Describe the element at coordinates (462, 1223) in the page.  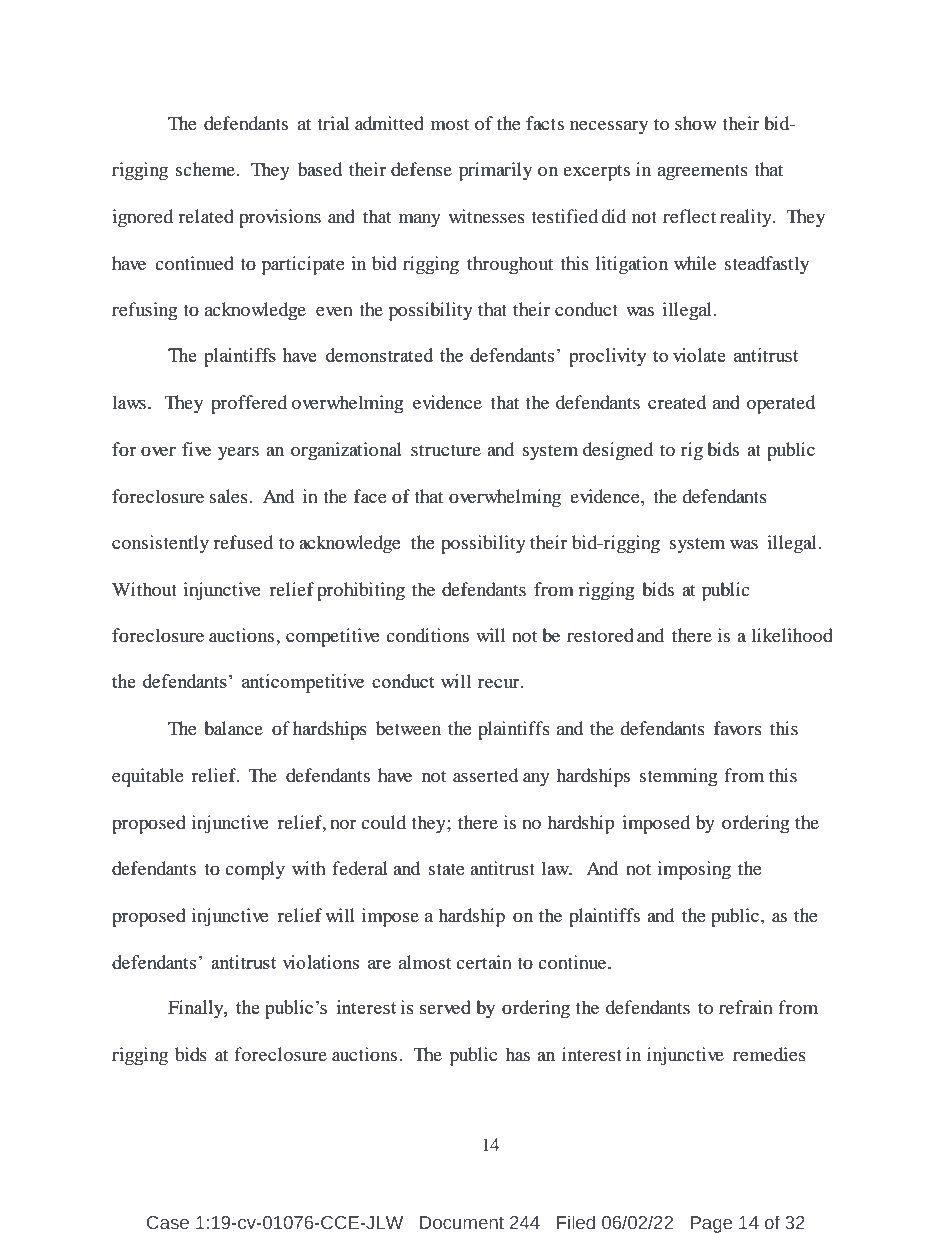
I see `Document` at that location.
